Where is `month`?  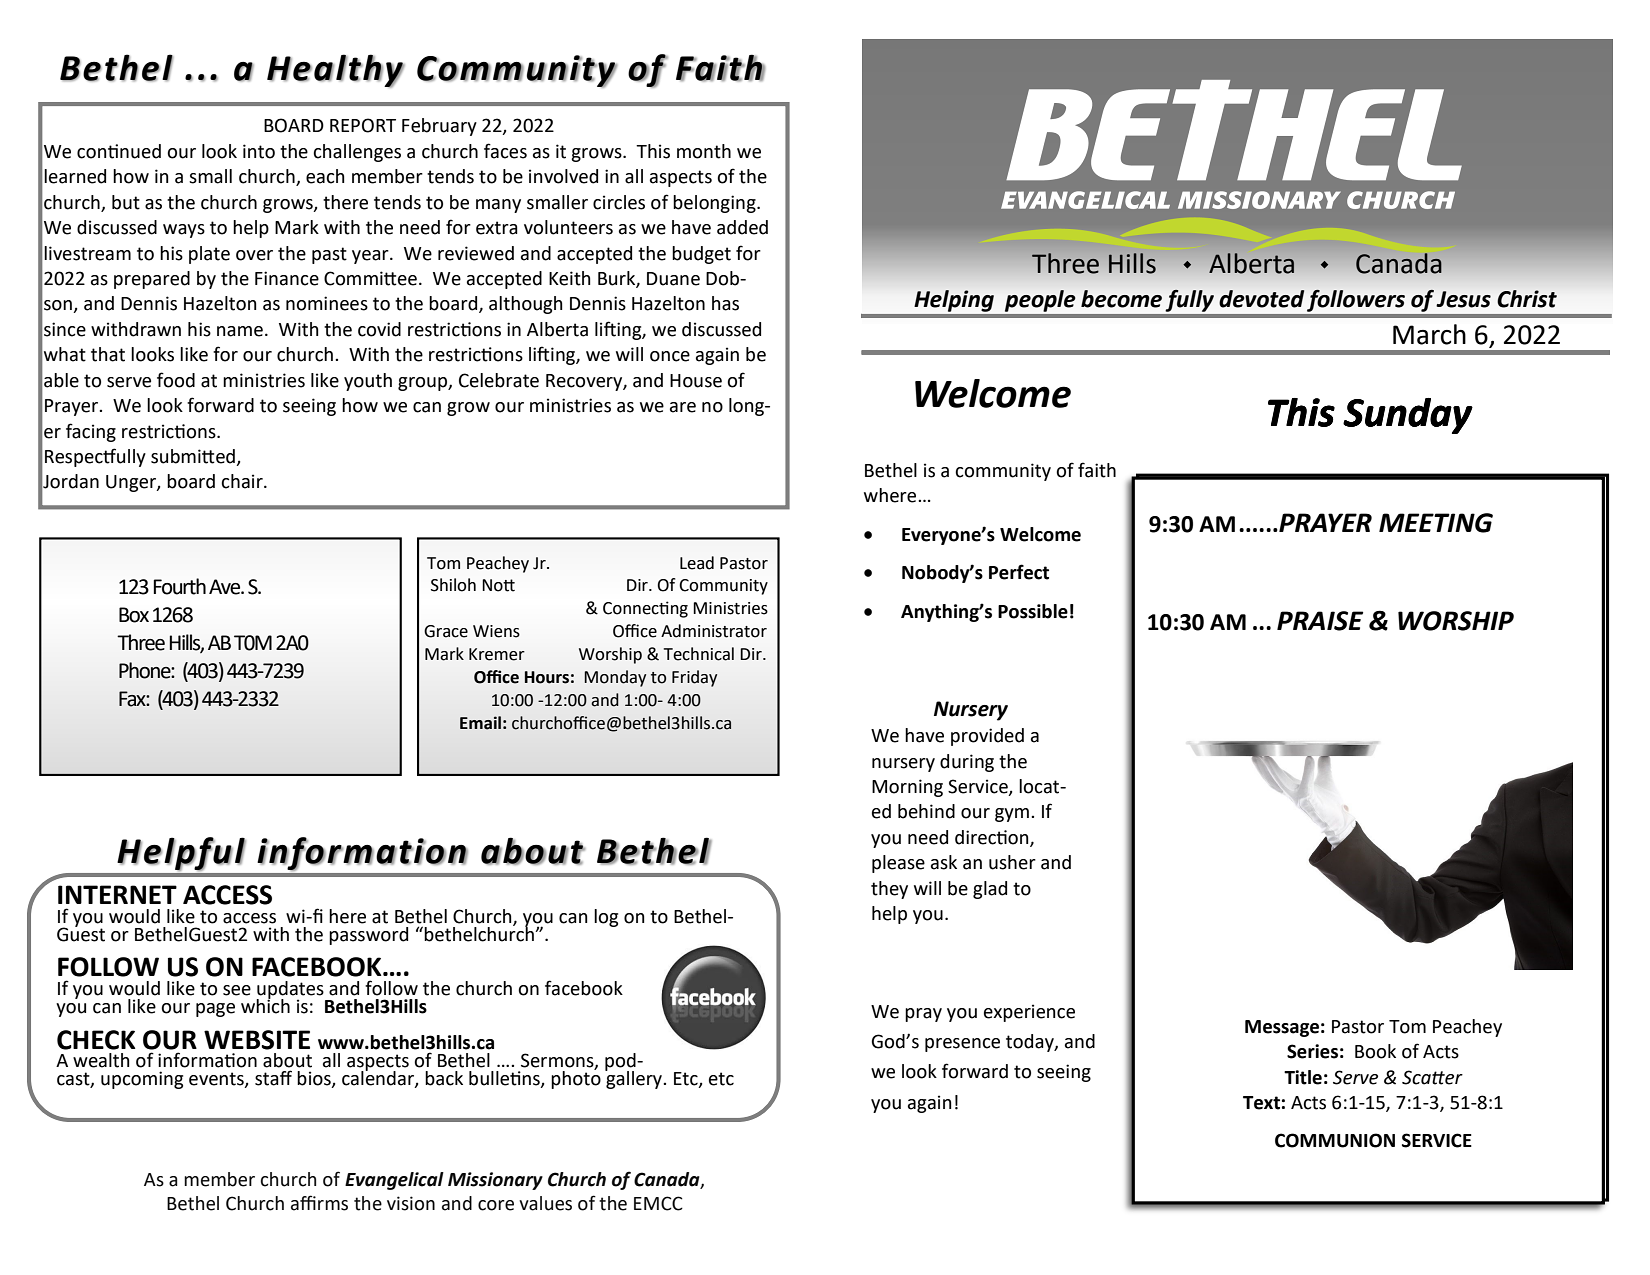 month is located at coordinates (704, 151).
